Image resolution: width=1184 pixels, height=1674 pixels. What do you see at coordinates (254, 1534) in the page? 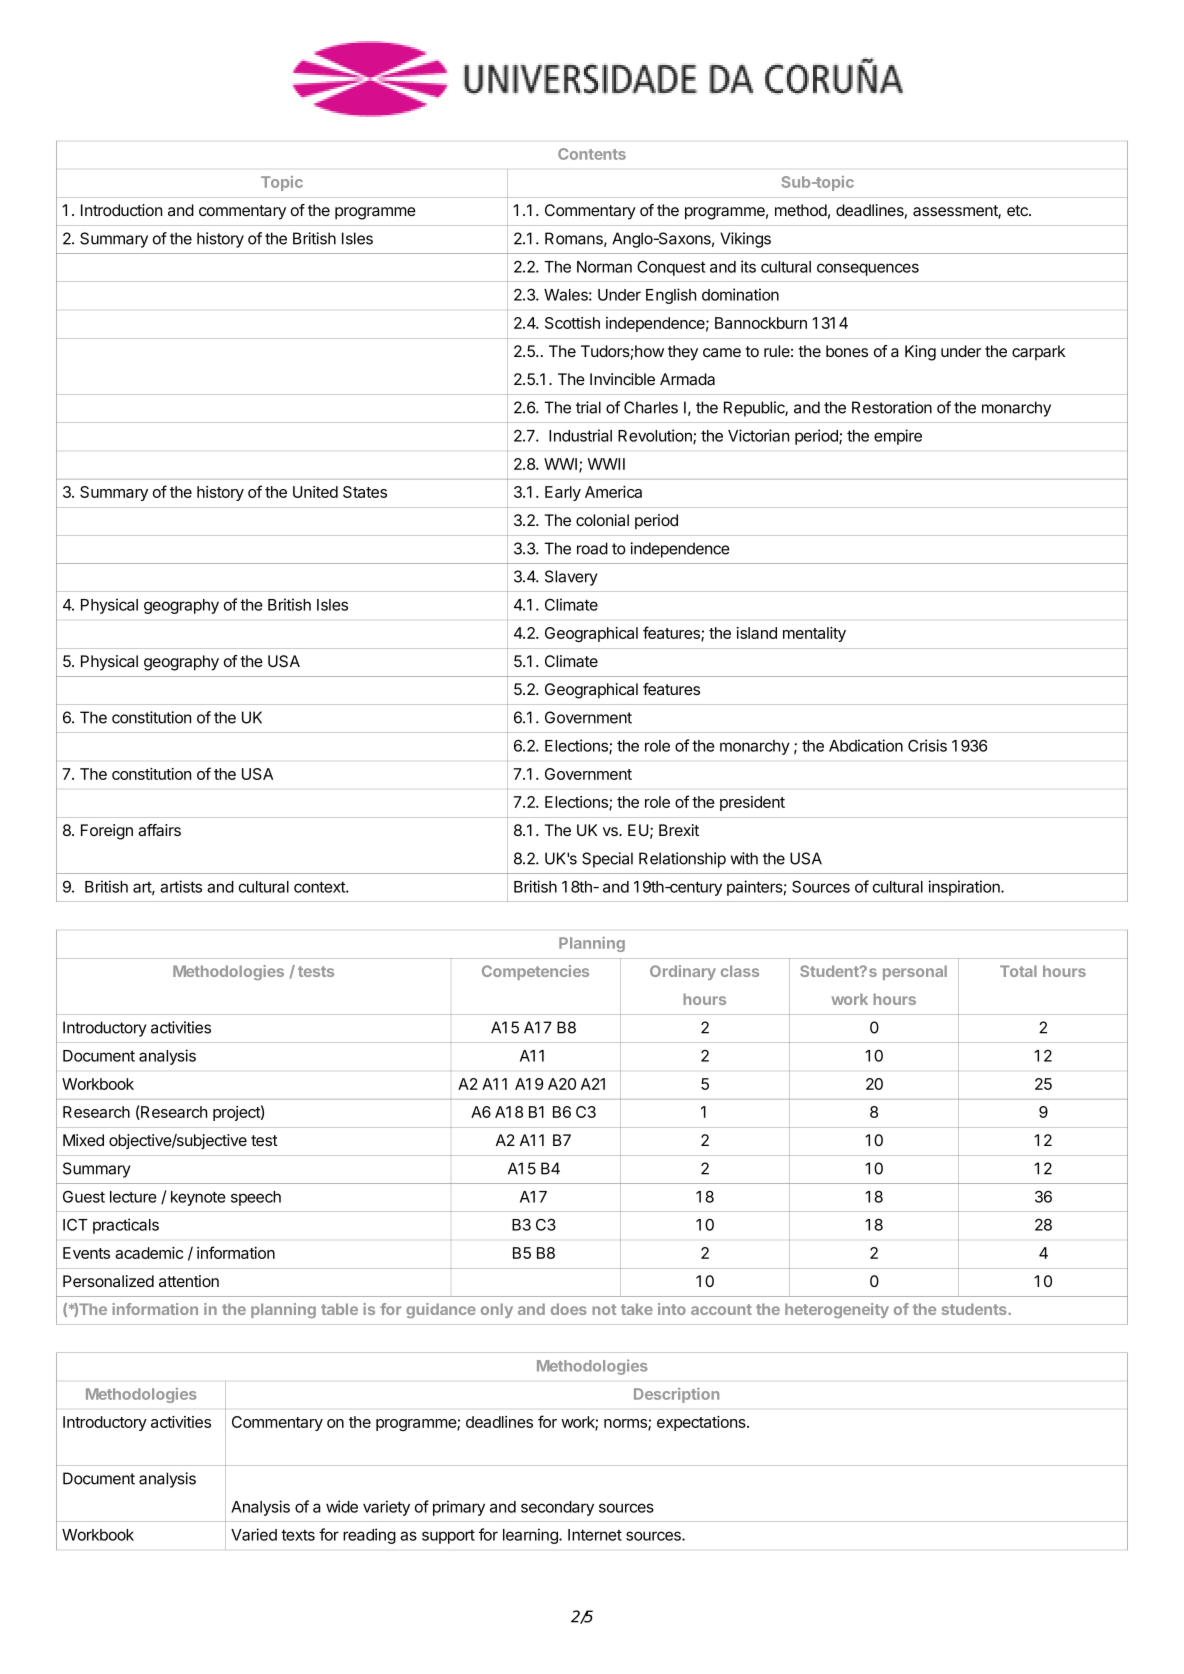
I see `Varied` at bounding box center [254, 1534].
